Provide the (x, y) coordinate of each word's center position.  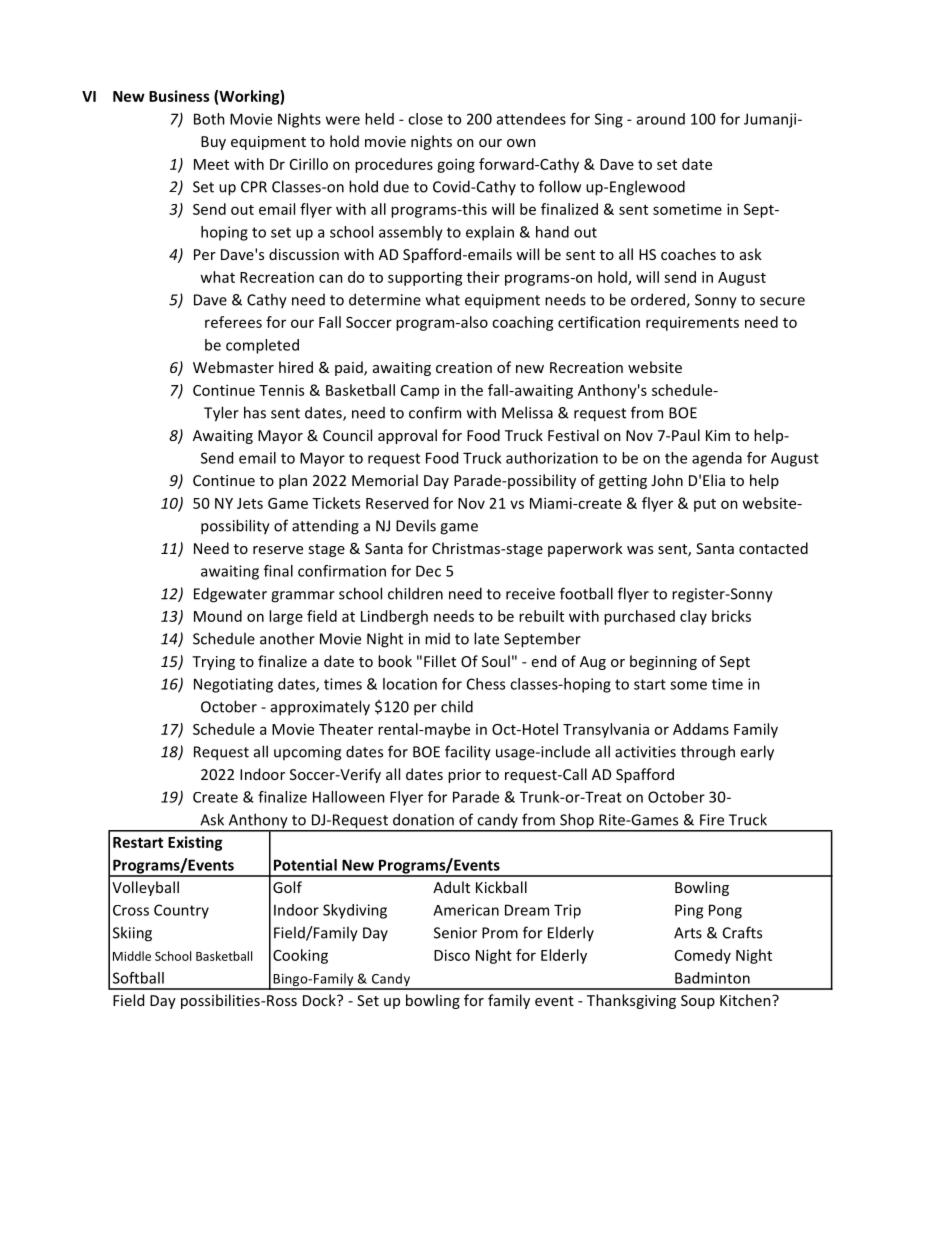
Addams (701, 729)
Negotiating (233, 685)
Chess (486, 684)
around (661, 119)
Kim (718, 435)
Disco (452, 955)
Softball (138, 978)
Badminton (712, 978)
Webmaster (233, 367)
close (425, 119)
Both (209, 119)
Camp (420, 392)
